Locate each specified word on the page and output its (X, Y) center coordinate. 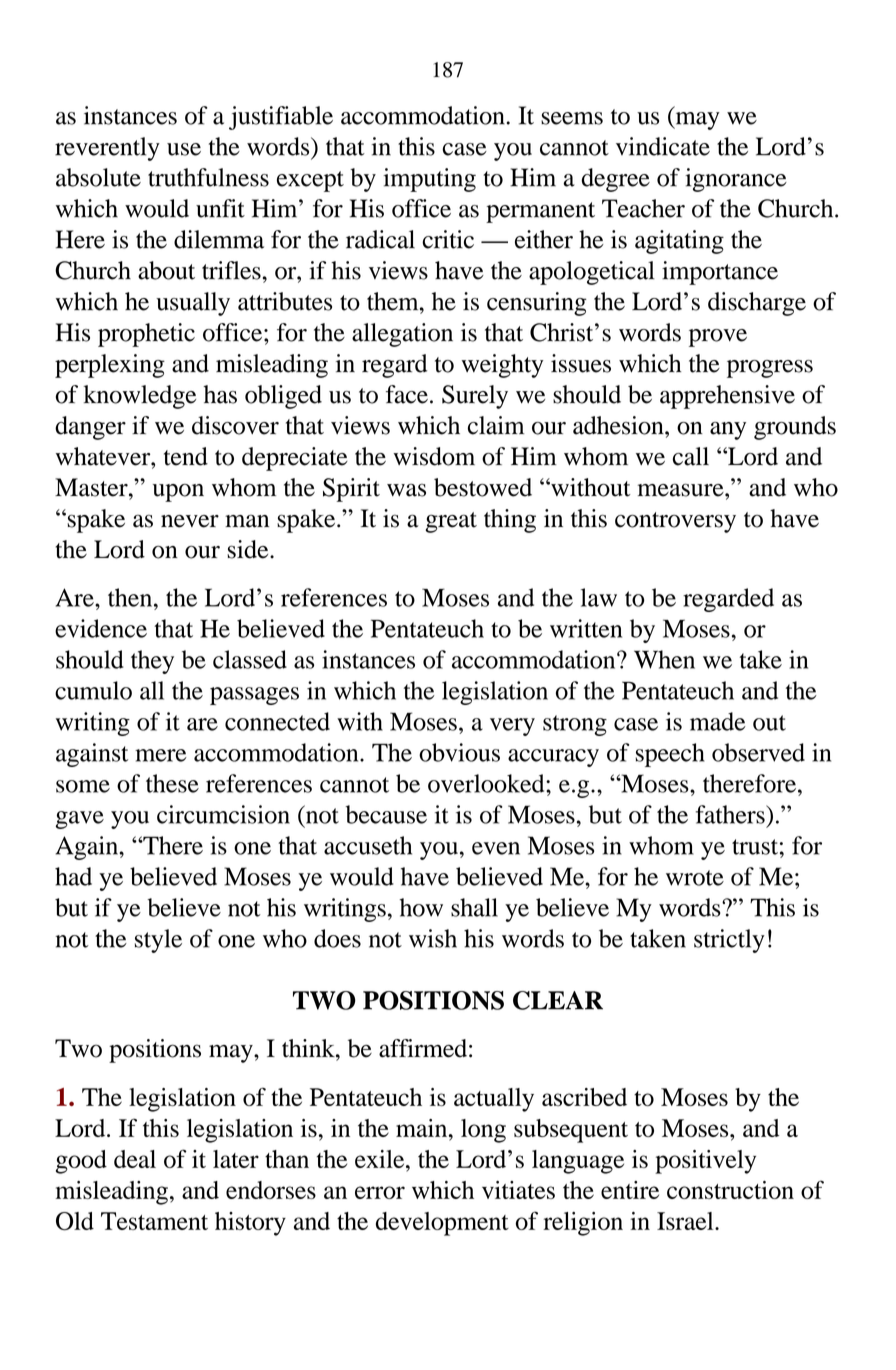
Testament (154, 1221)
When (664, 659)
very (512, 727)
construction (730, 1190)
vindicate (663, 146)
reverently (107, 149)
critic (448, 239)
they (152, 662)
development (442, 1224)
